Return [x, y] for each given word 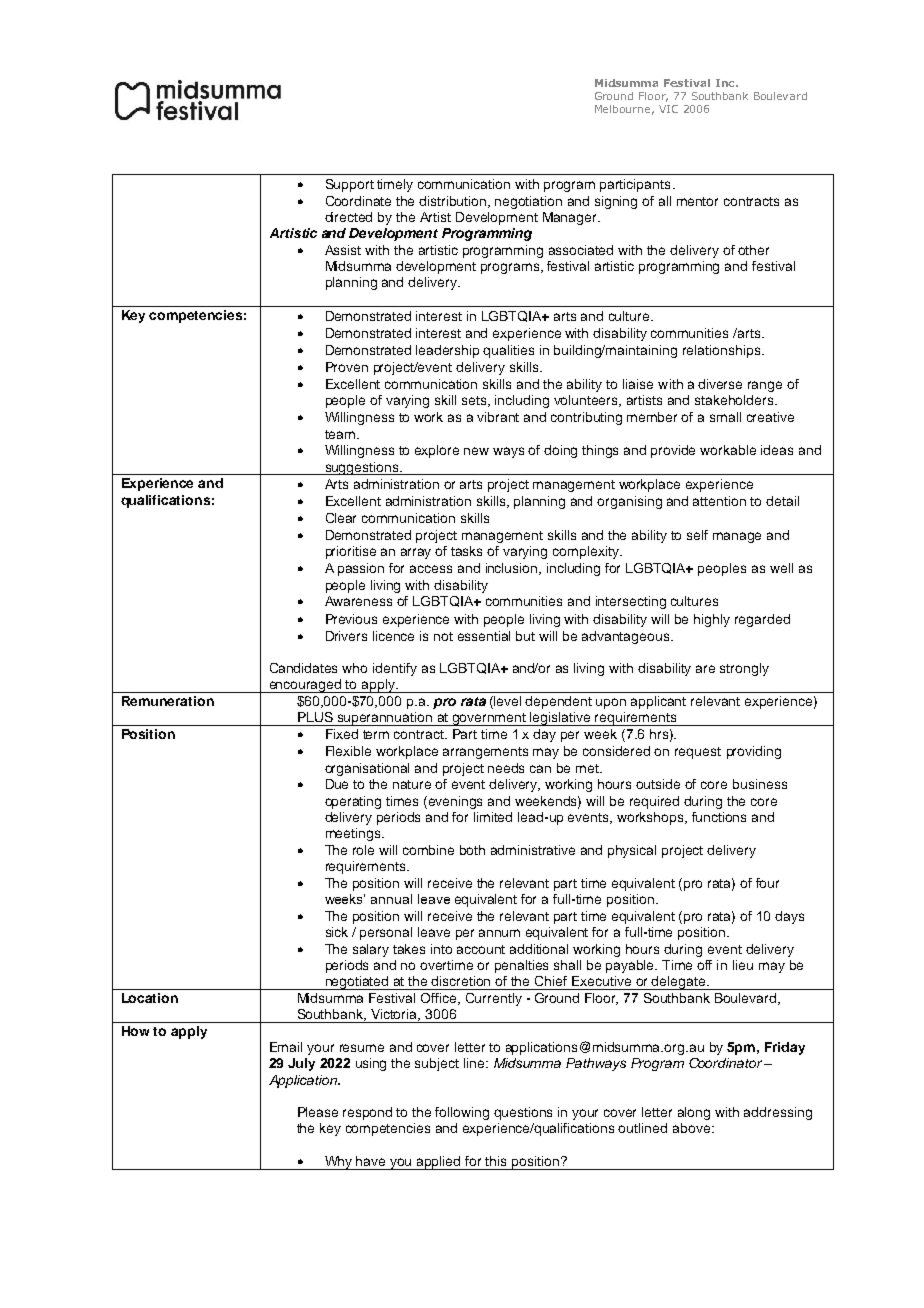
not [443, 636]
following [462, 1113]
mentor [697, 201]
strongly [744, 669]
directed [348, 217]
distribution [454, 202]
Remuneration [168, 701]
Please [318, 1112]
